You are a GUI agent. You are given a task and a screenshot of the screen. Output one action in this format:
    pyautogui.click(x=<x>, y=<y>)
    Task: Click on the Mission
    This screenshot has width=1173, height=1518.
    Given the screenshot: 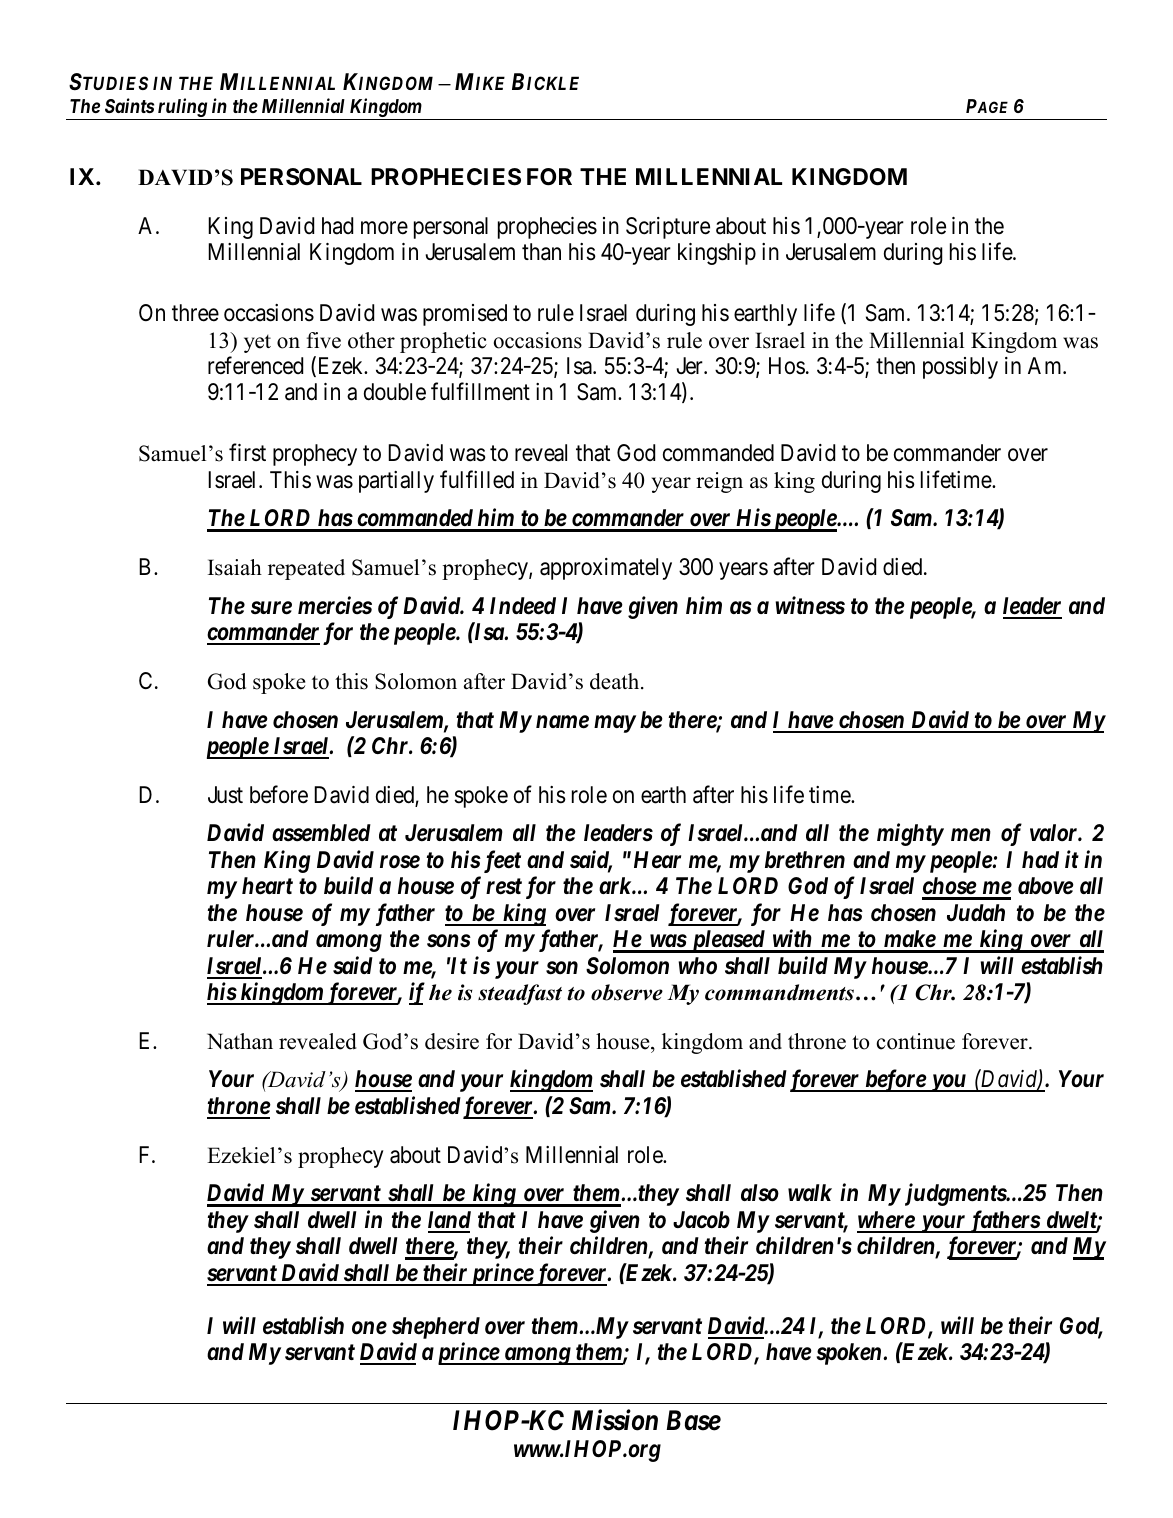 What is the action you would take?
    pyautogui.click(x=615, y=1420)
